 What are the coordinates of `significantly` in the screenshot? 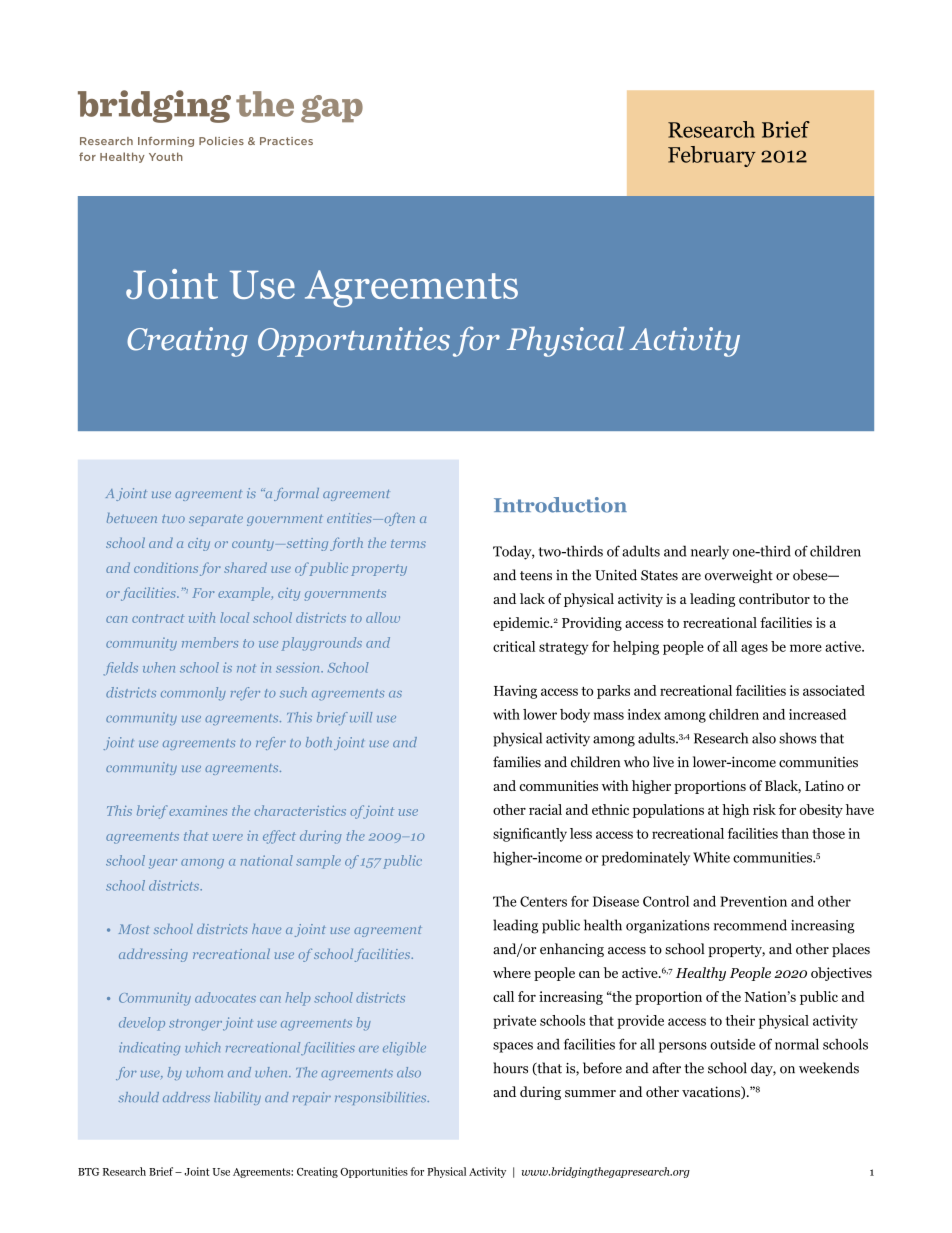 It's located at (530, 835).
